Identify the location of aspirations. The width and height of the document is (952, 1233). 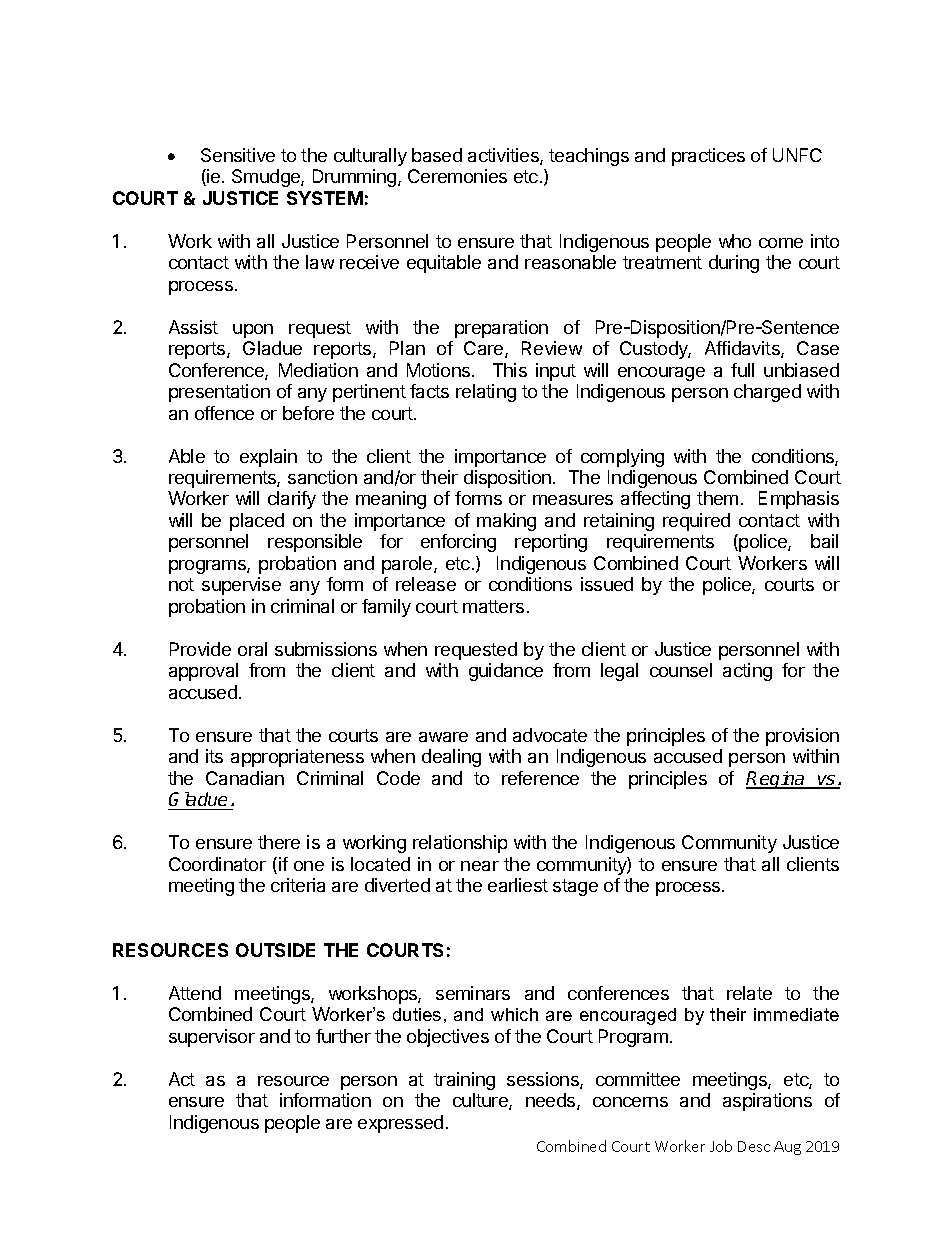
(767, 1102).
